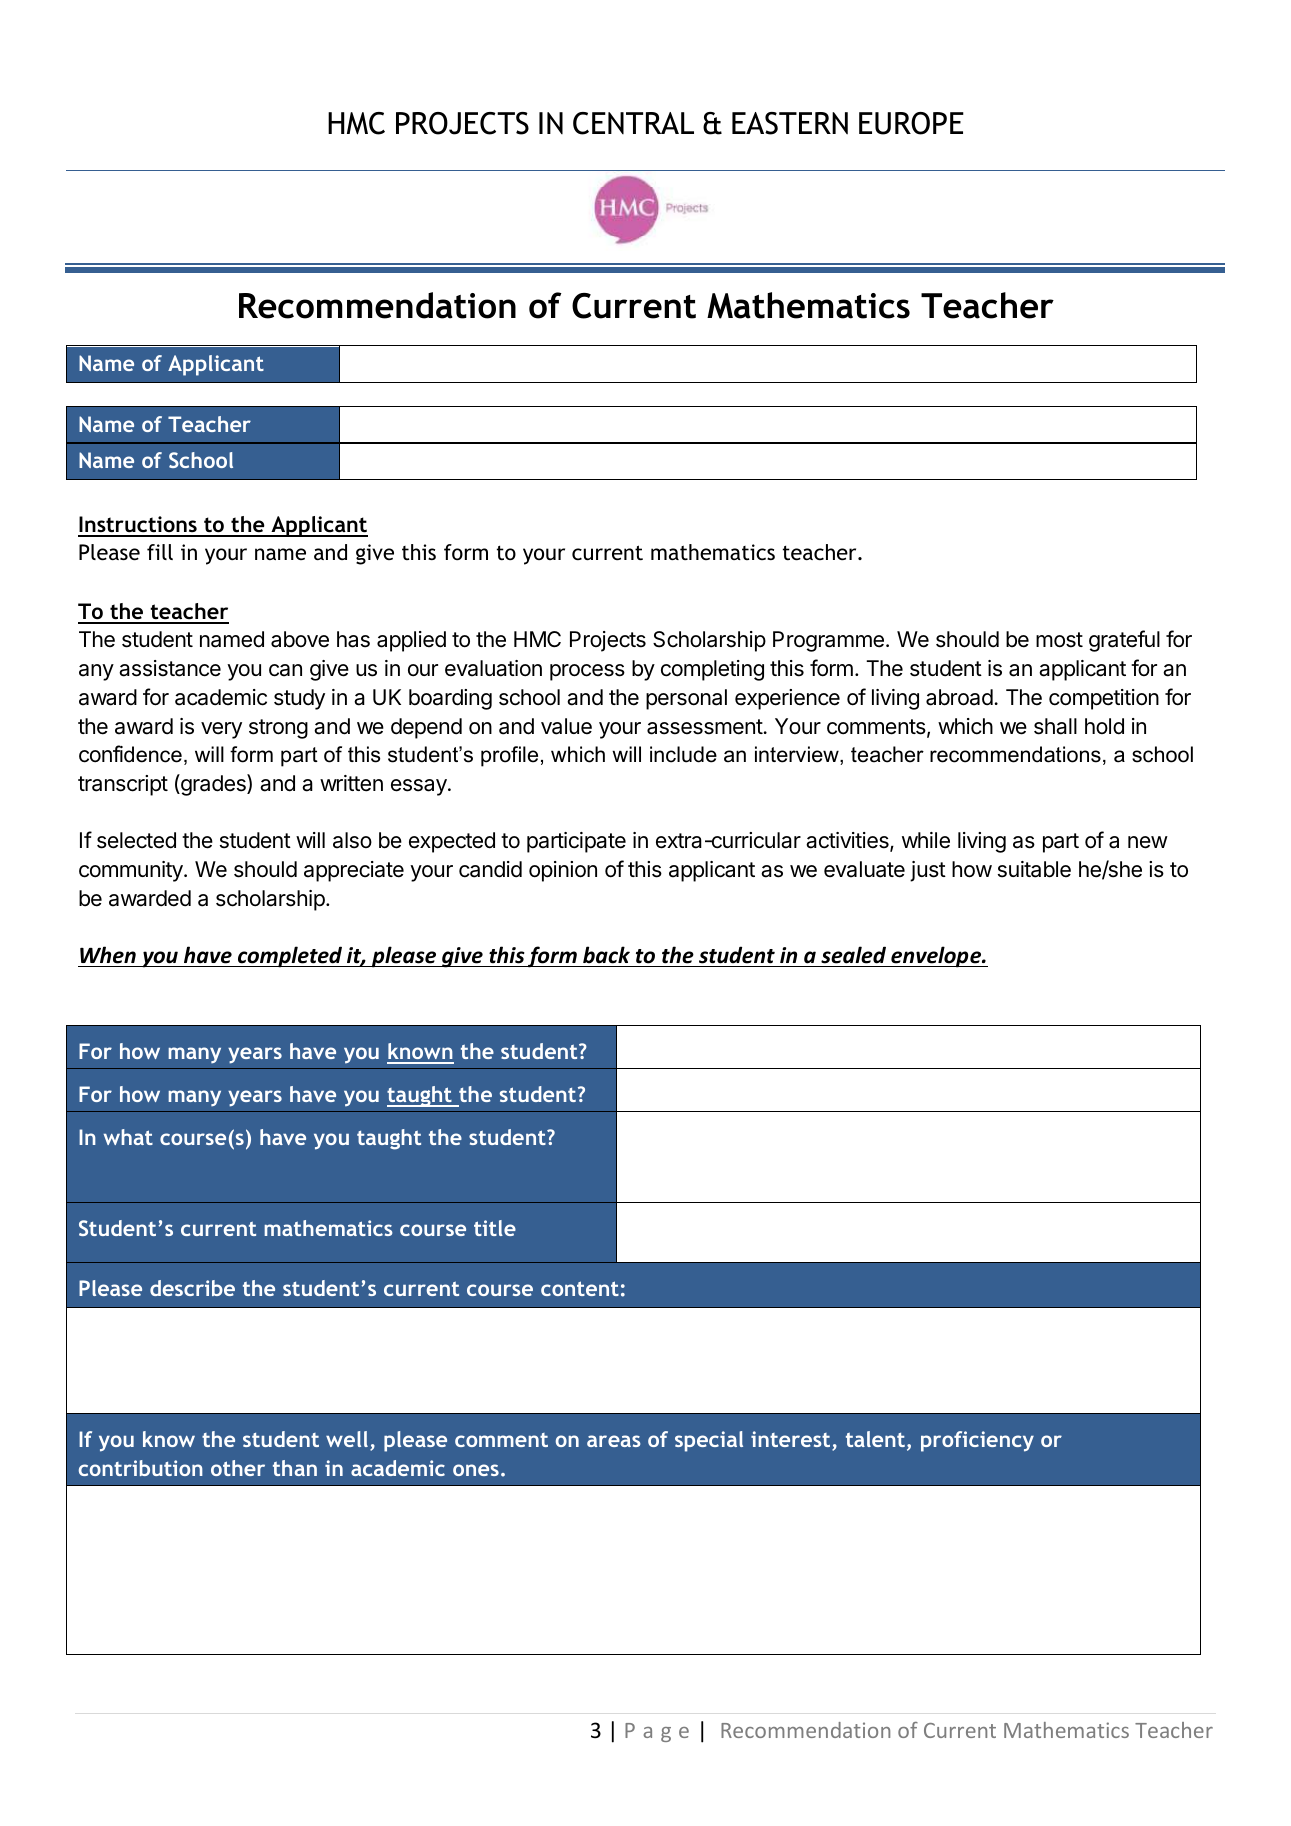 Image resolution: width=1291 pixels, height=1826 pixels. I want to click on back, so click(606, 955).
